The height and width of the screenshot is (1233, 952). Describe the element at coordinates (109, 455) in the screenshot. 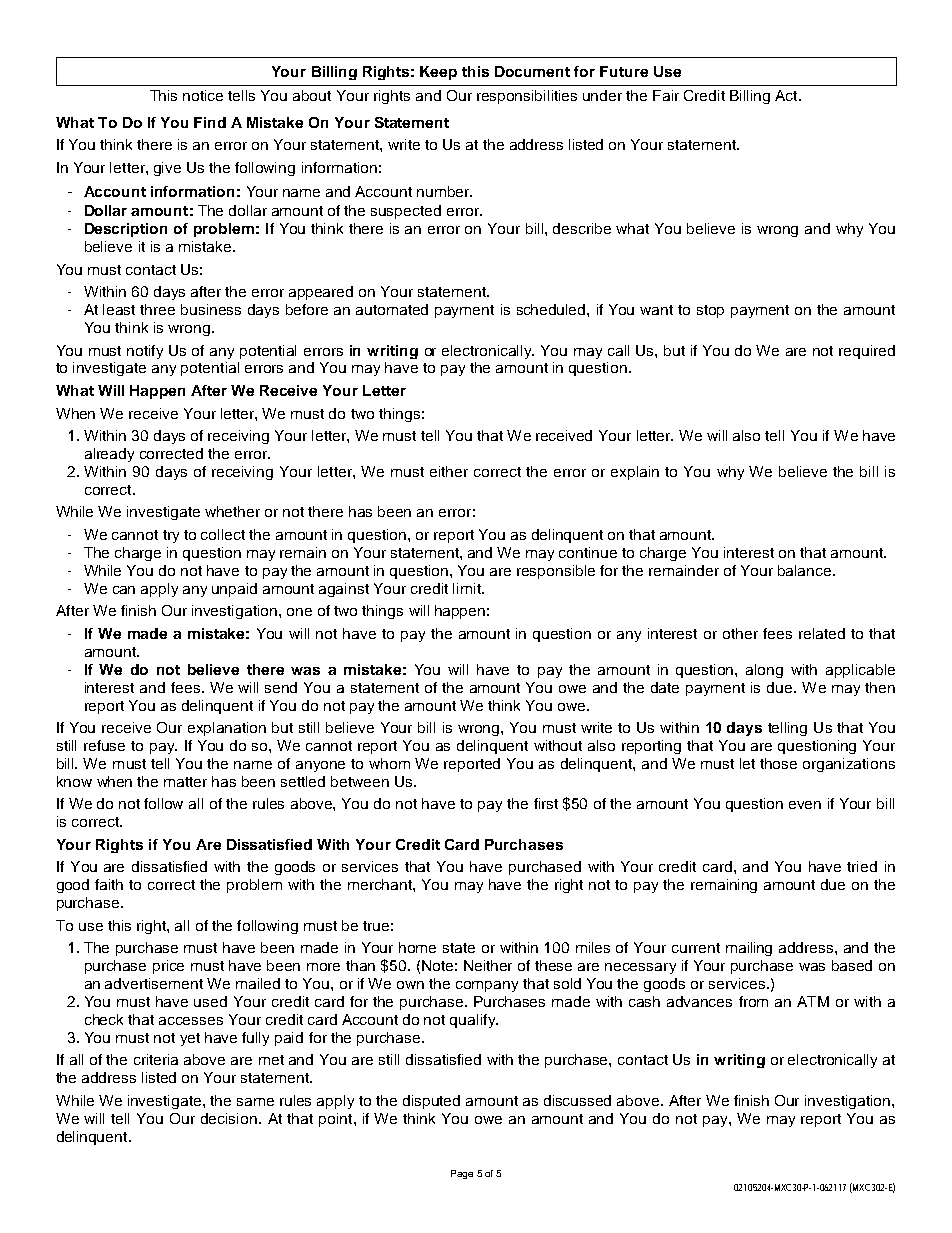

I see `already` at that location.
